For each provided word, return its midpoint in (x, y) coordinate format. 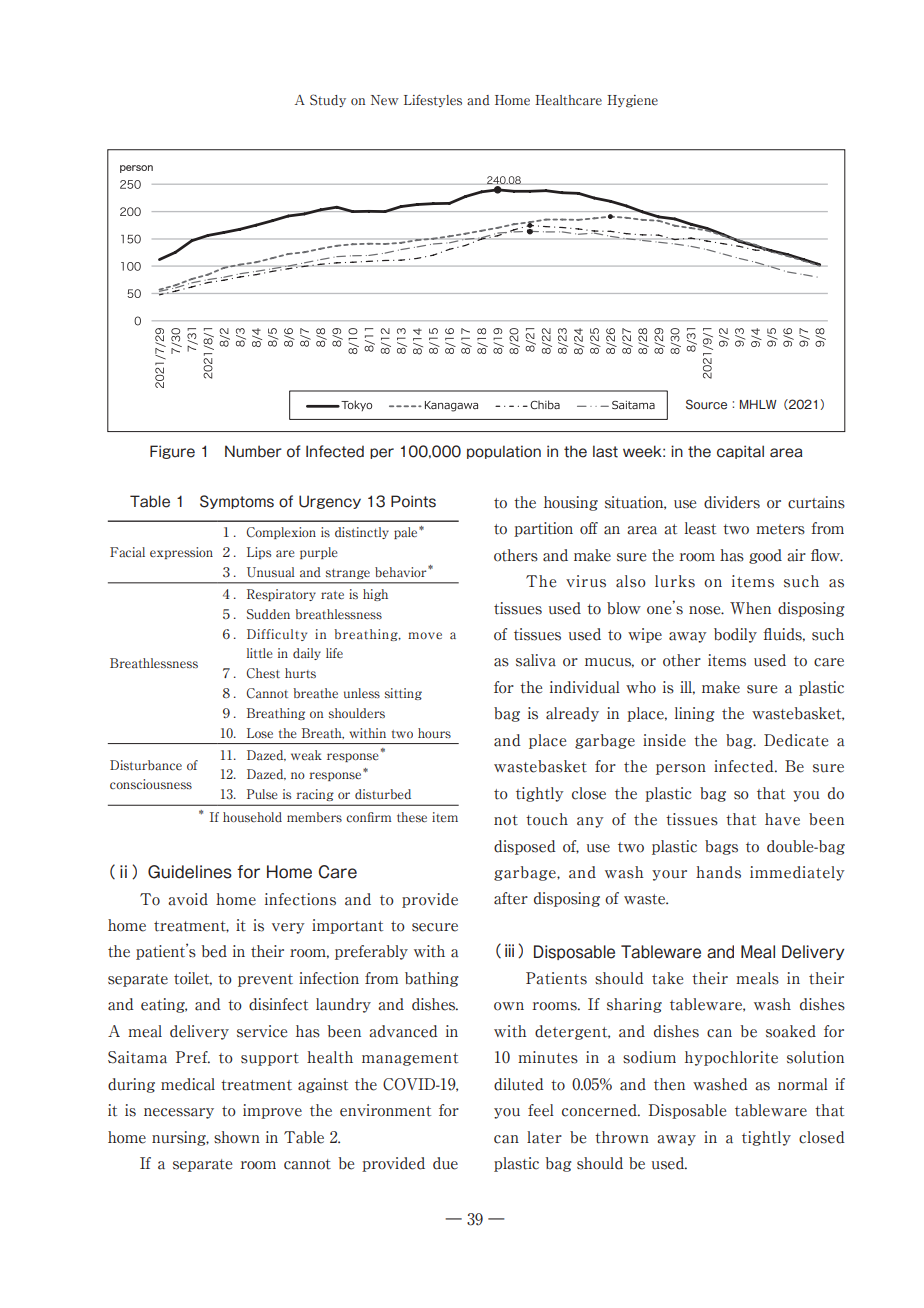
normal (803, 1084)
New (385, 100)
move (425, 636)
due (445, 1163)
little (259, 653)
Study (328, 100)
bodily (735, 635)
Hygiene (632, 101)
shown (237, 1137)
